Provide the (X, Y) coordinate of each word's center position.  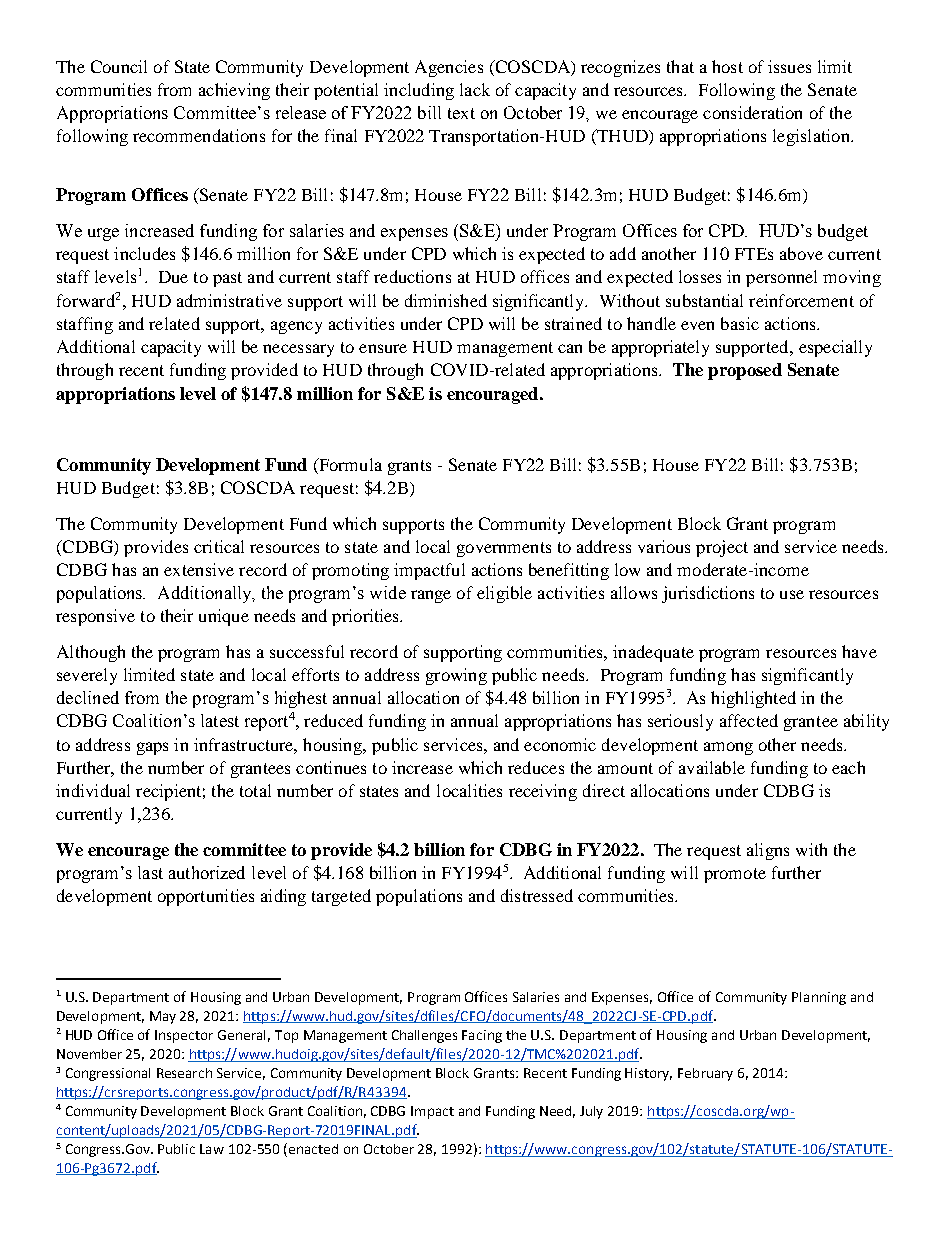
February (705, 1074)
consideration (752, 112)
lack (475, 89)
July (591, 1112)
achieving (234, 91)
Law (212, 1149)
